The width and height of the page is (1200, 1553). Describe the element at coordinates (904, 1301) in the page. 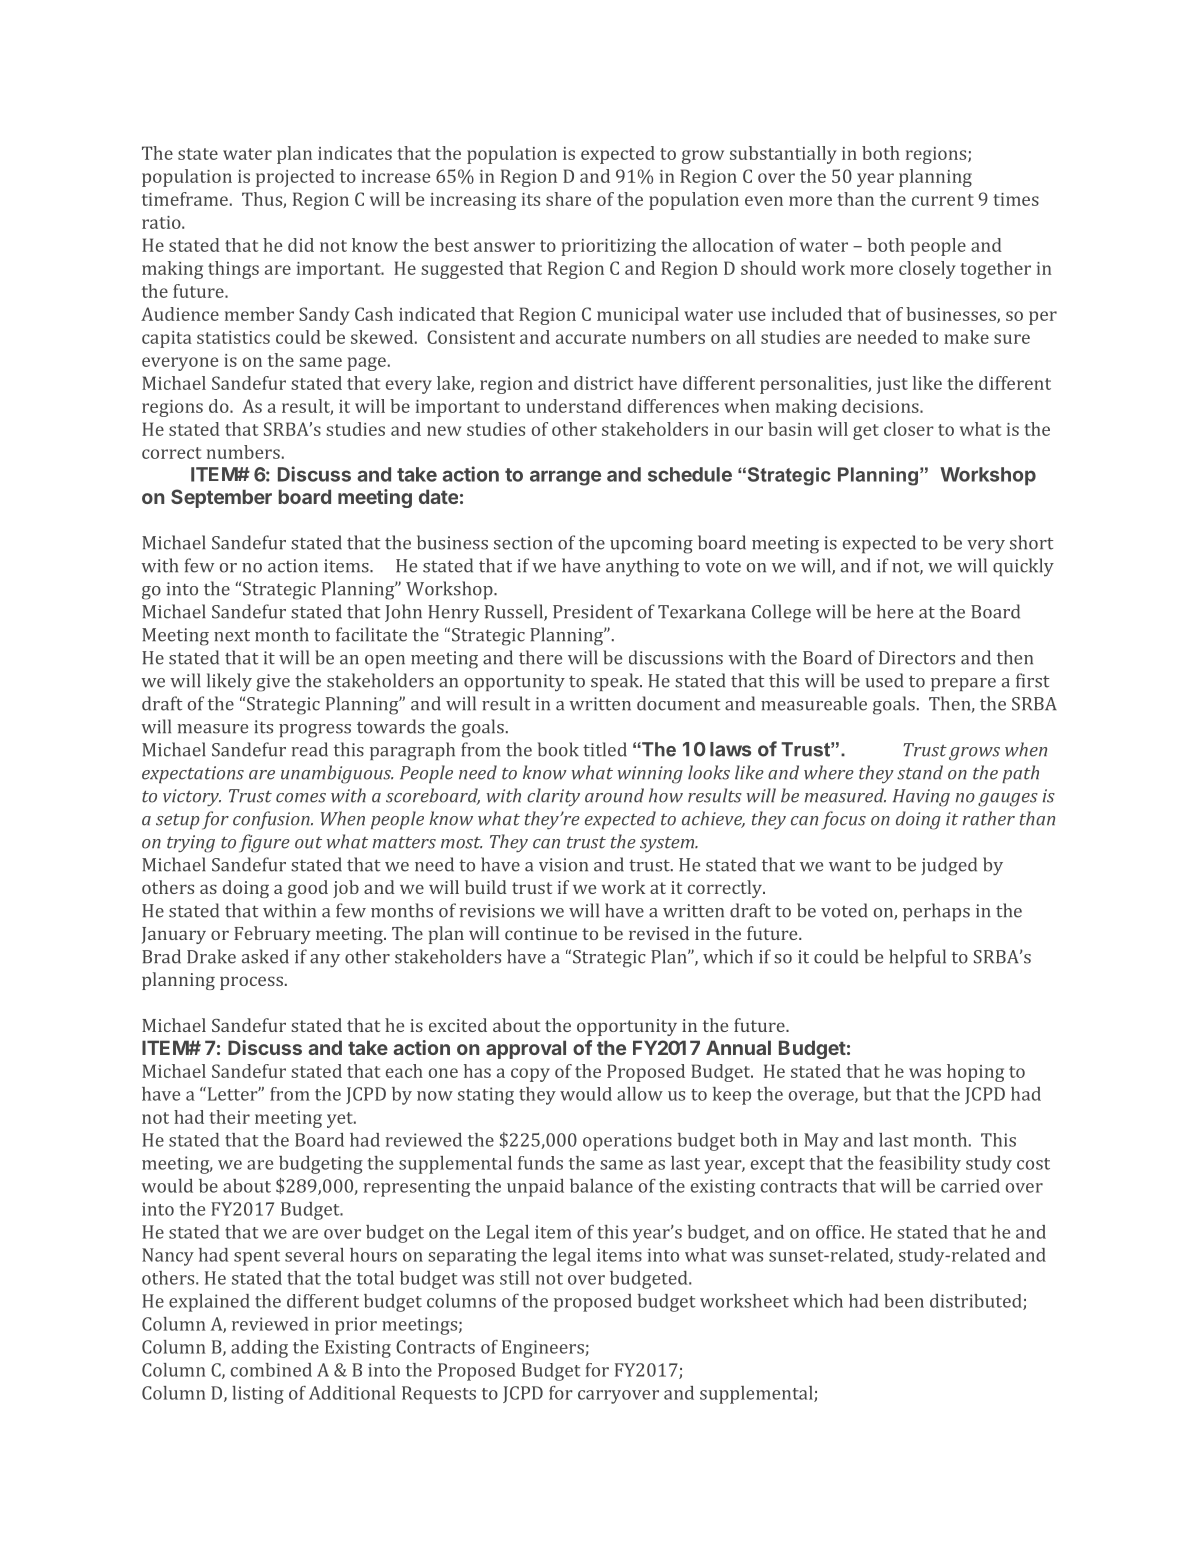

I see `been` at that location.
